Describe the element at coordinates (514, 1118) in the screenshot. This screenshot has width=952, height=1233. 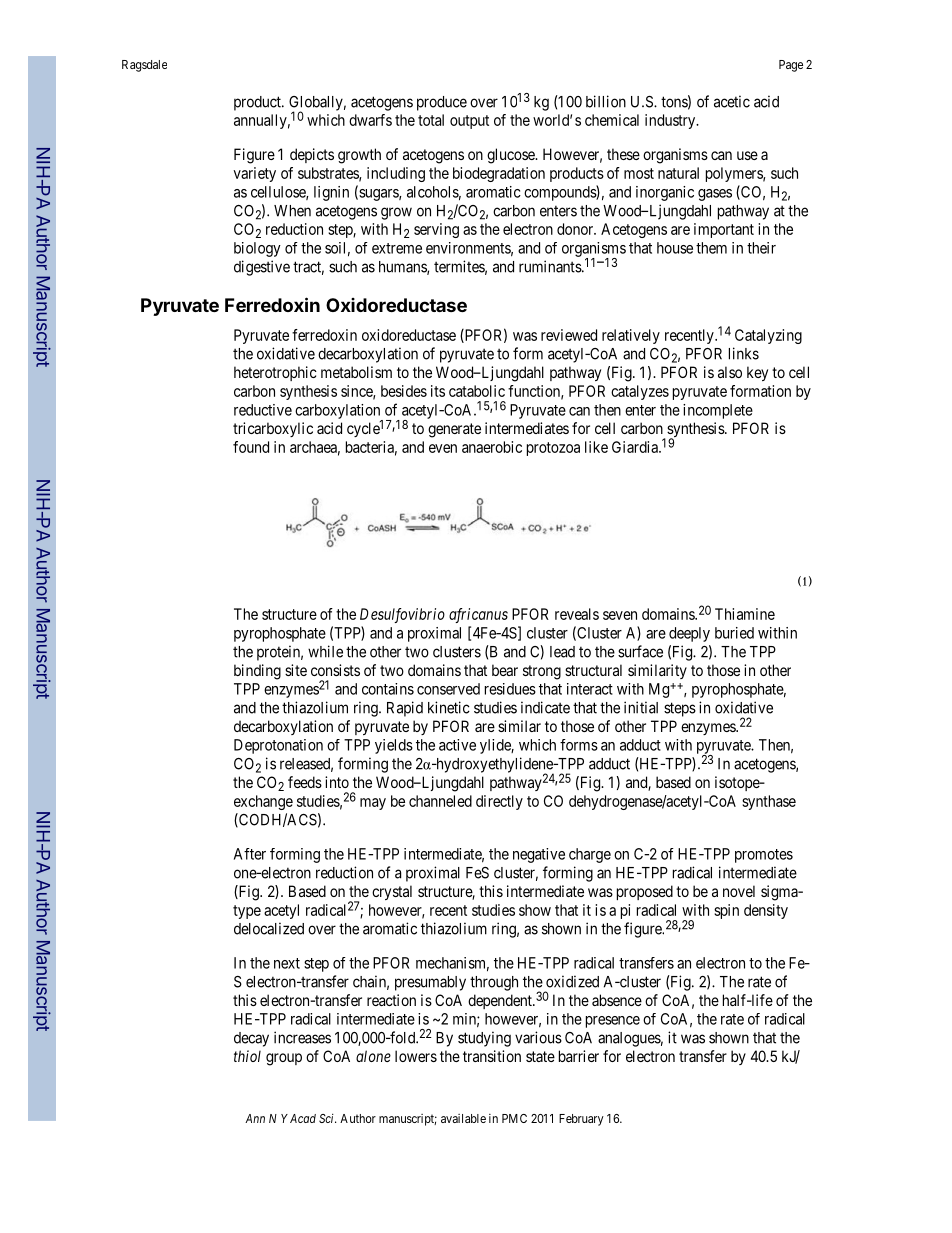
I see `PMC` at that location.
